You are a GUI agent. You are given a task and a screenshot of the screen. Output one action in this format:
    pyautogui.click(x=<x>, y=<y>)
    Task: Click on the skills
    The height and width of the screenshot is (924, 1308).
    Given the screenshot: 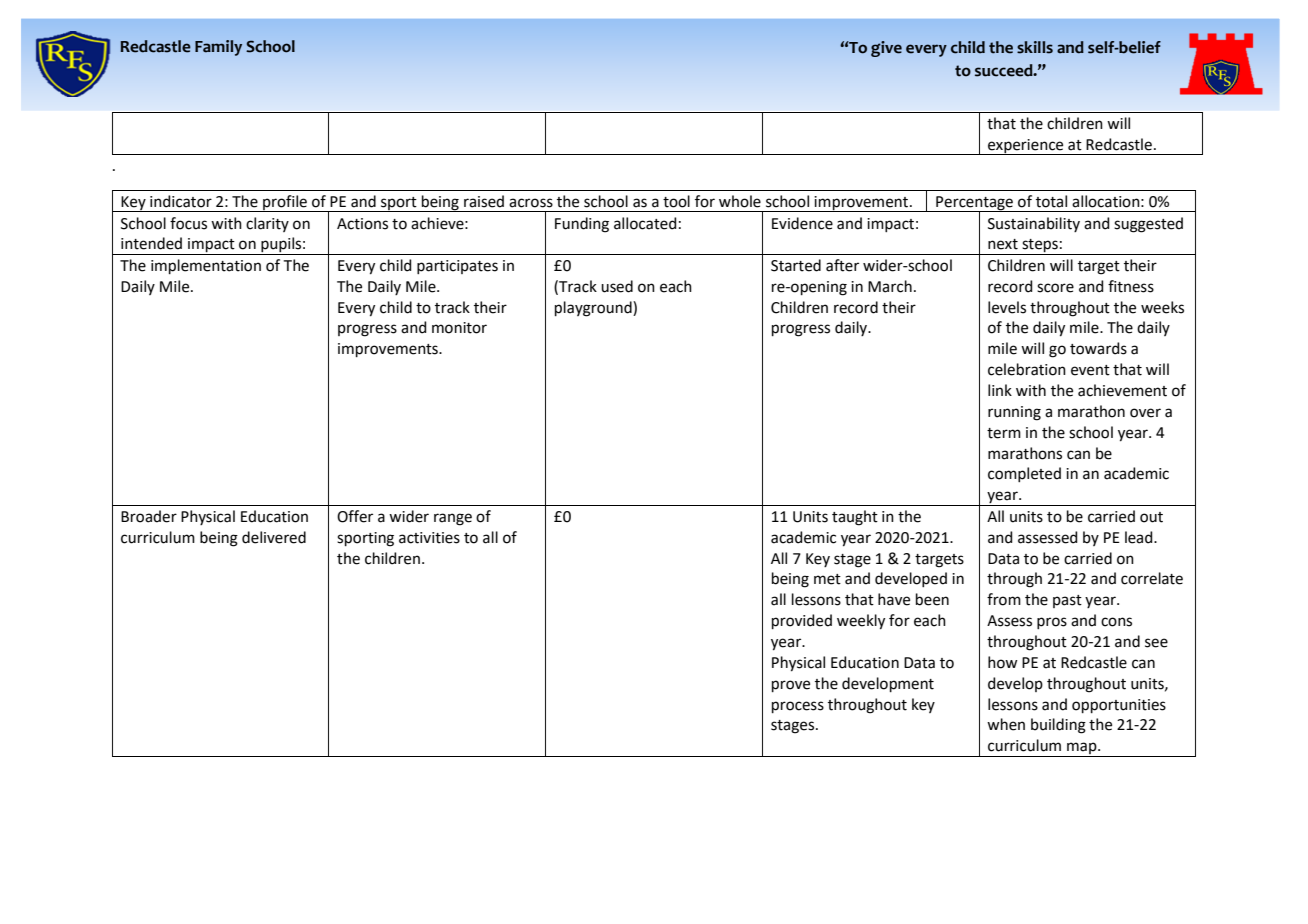 What is the action you would take?
    pyautogui.click(x=1035, y=47)
